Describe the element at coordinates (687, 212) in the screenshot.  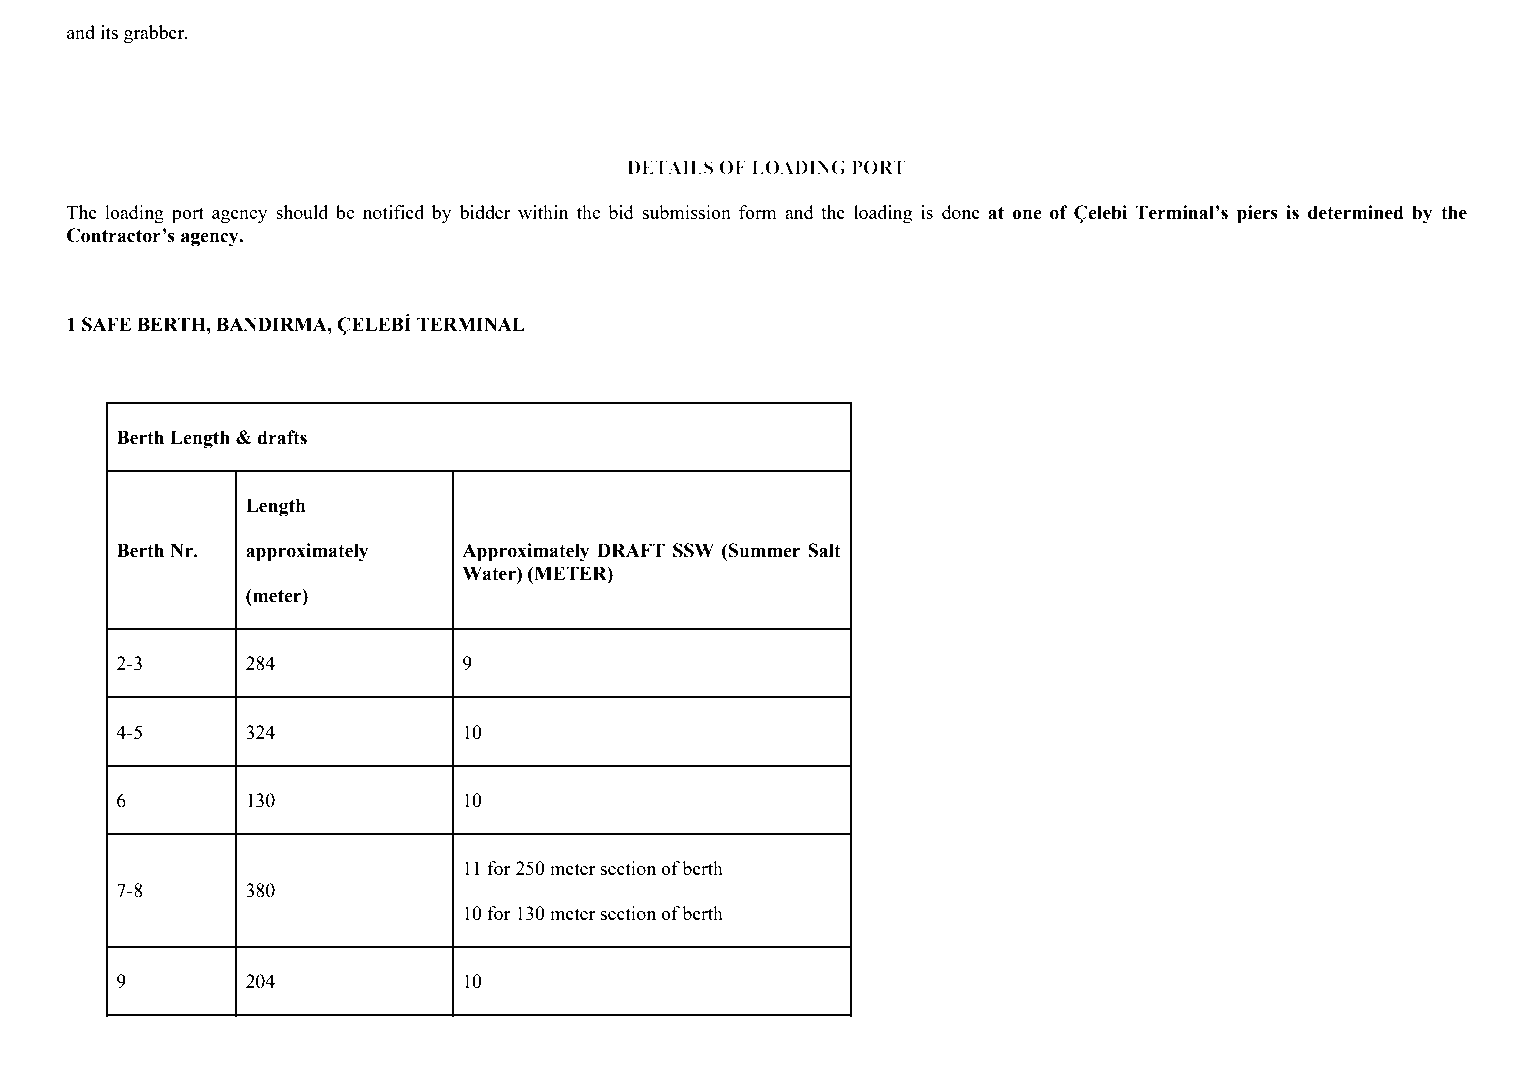
I see `submission` at that location.
